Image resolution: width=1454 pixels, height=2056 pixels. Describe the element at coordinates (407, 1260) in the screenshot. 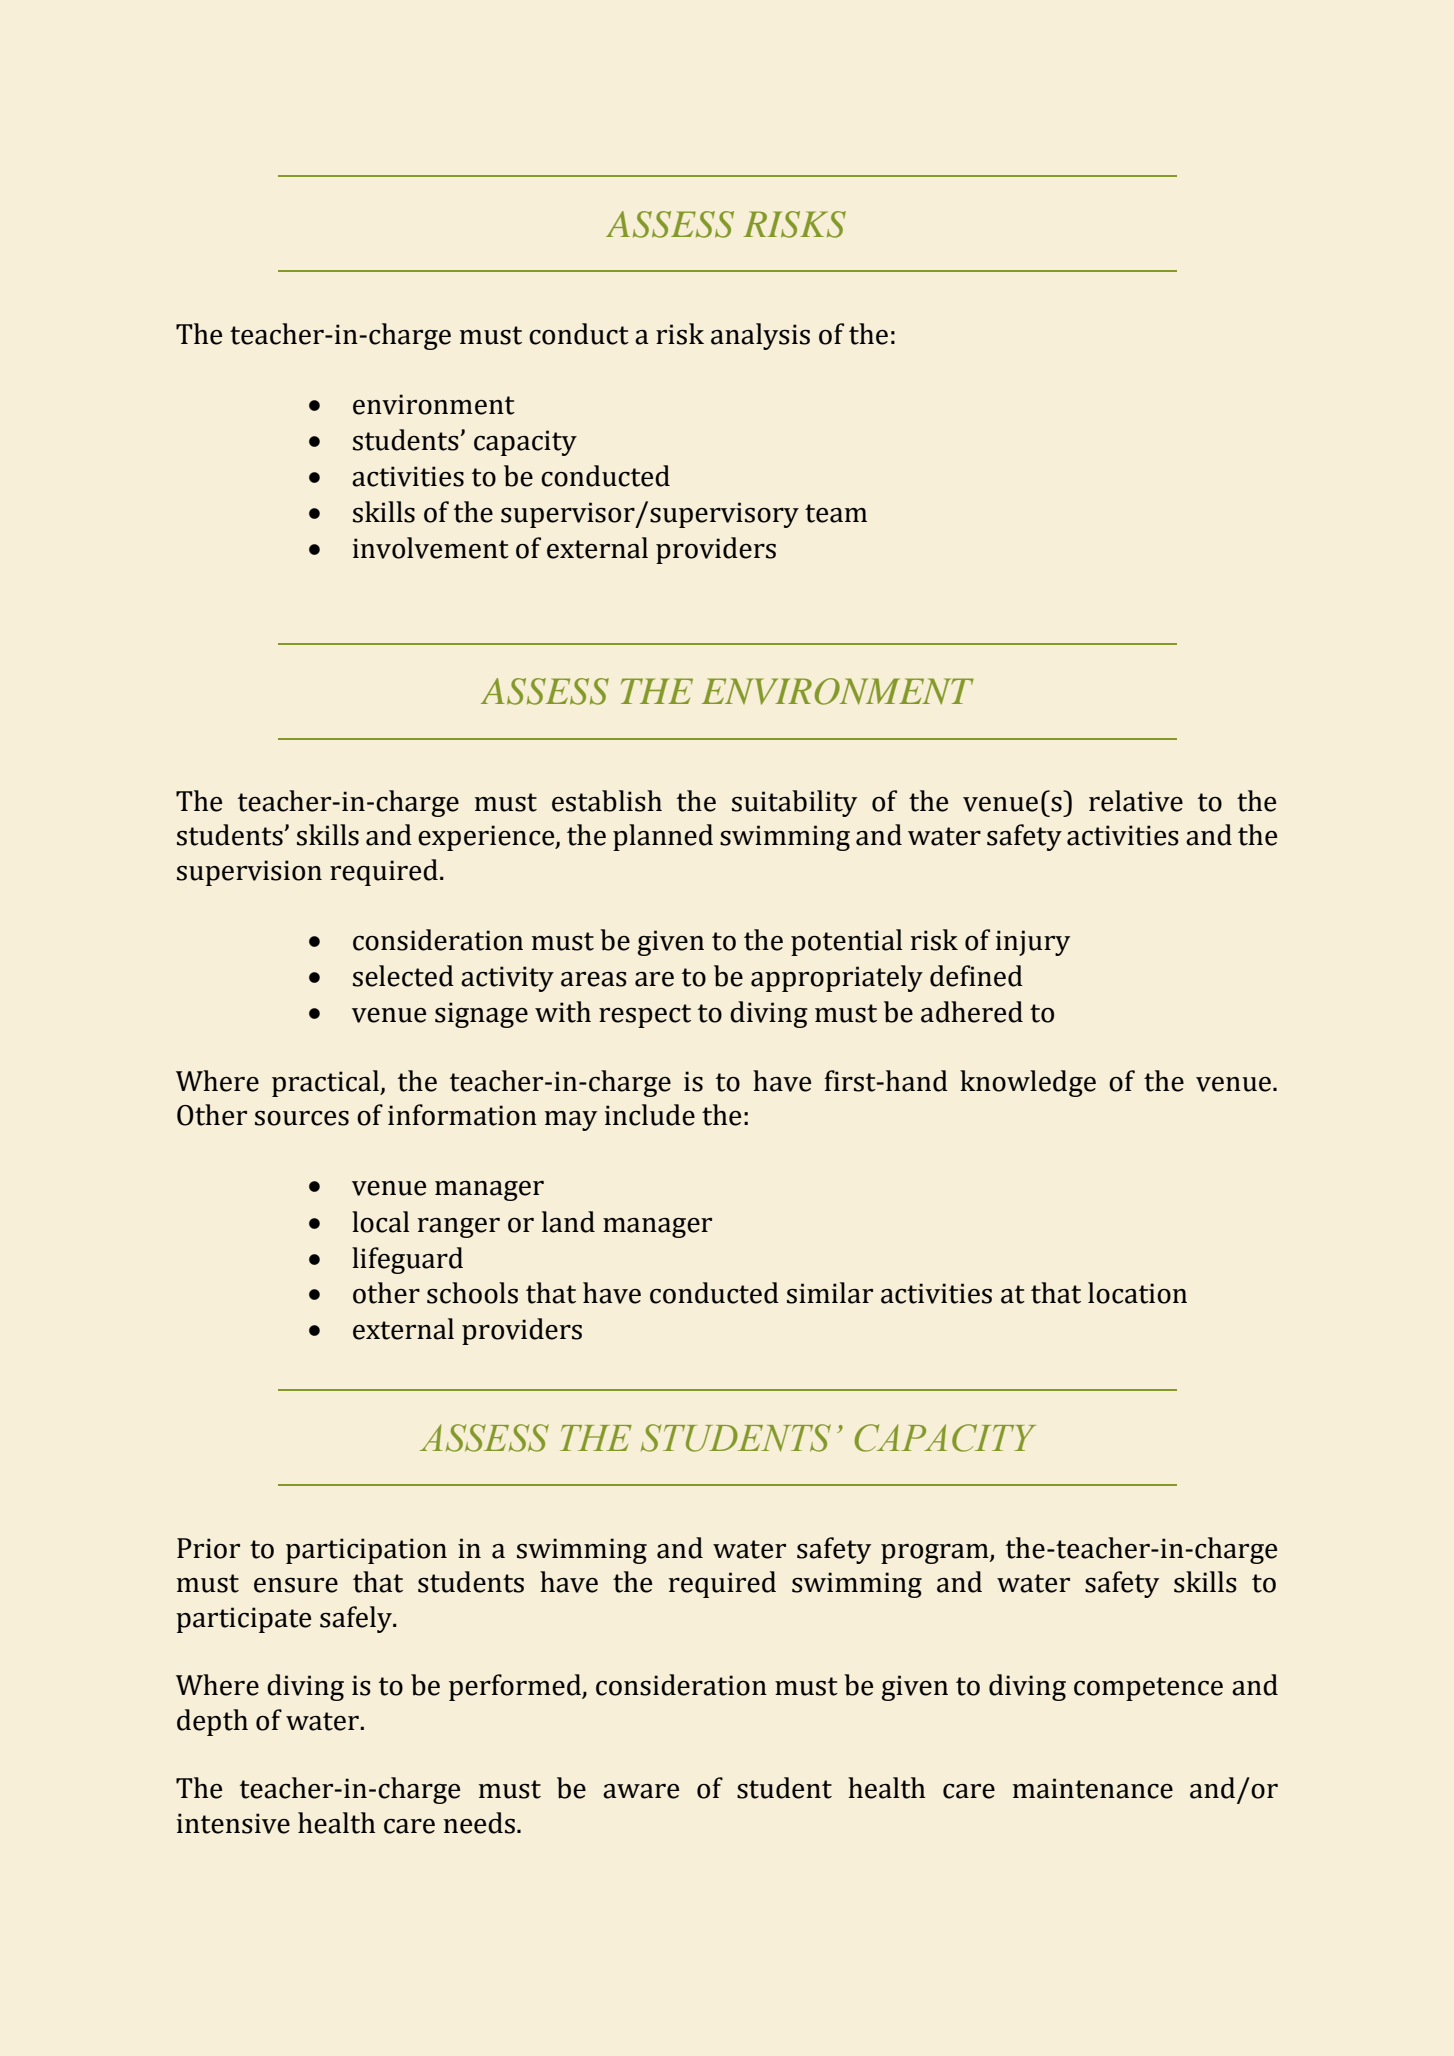

I see `lifeguard` at that location.
